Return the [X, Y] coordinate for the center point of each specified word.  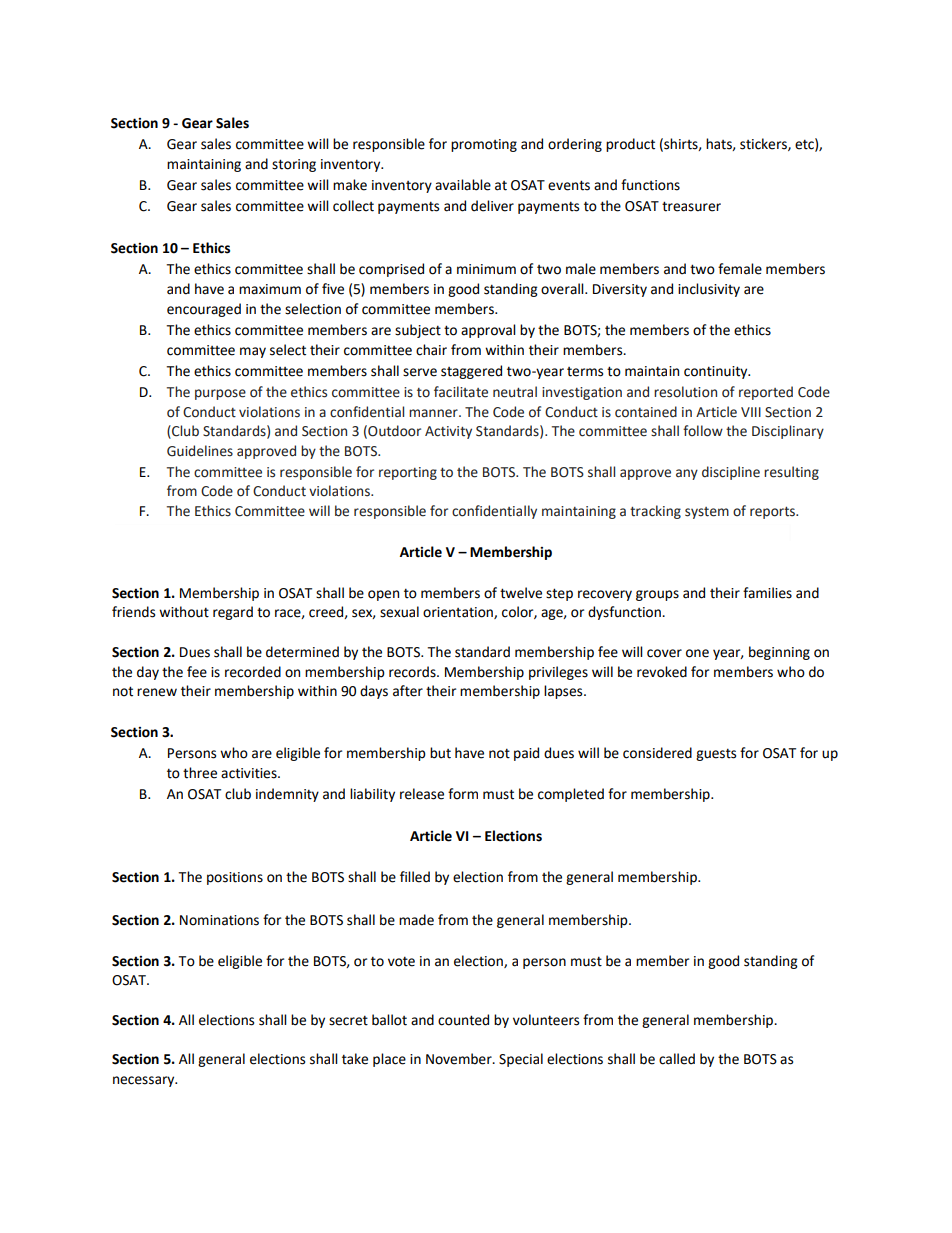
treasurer [691, 206]
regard [233, 613]
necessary [145, 1081]
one [697, 653]
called [677, 1059]
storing [294, 165]
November [460, 1059]
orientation [459, 613]
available [463, 185]
